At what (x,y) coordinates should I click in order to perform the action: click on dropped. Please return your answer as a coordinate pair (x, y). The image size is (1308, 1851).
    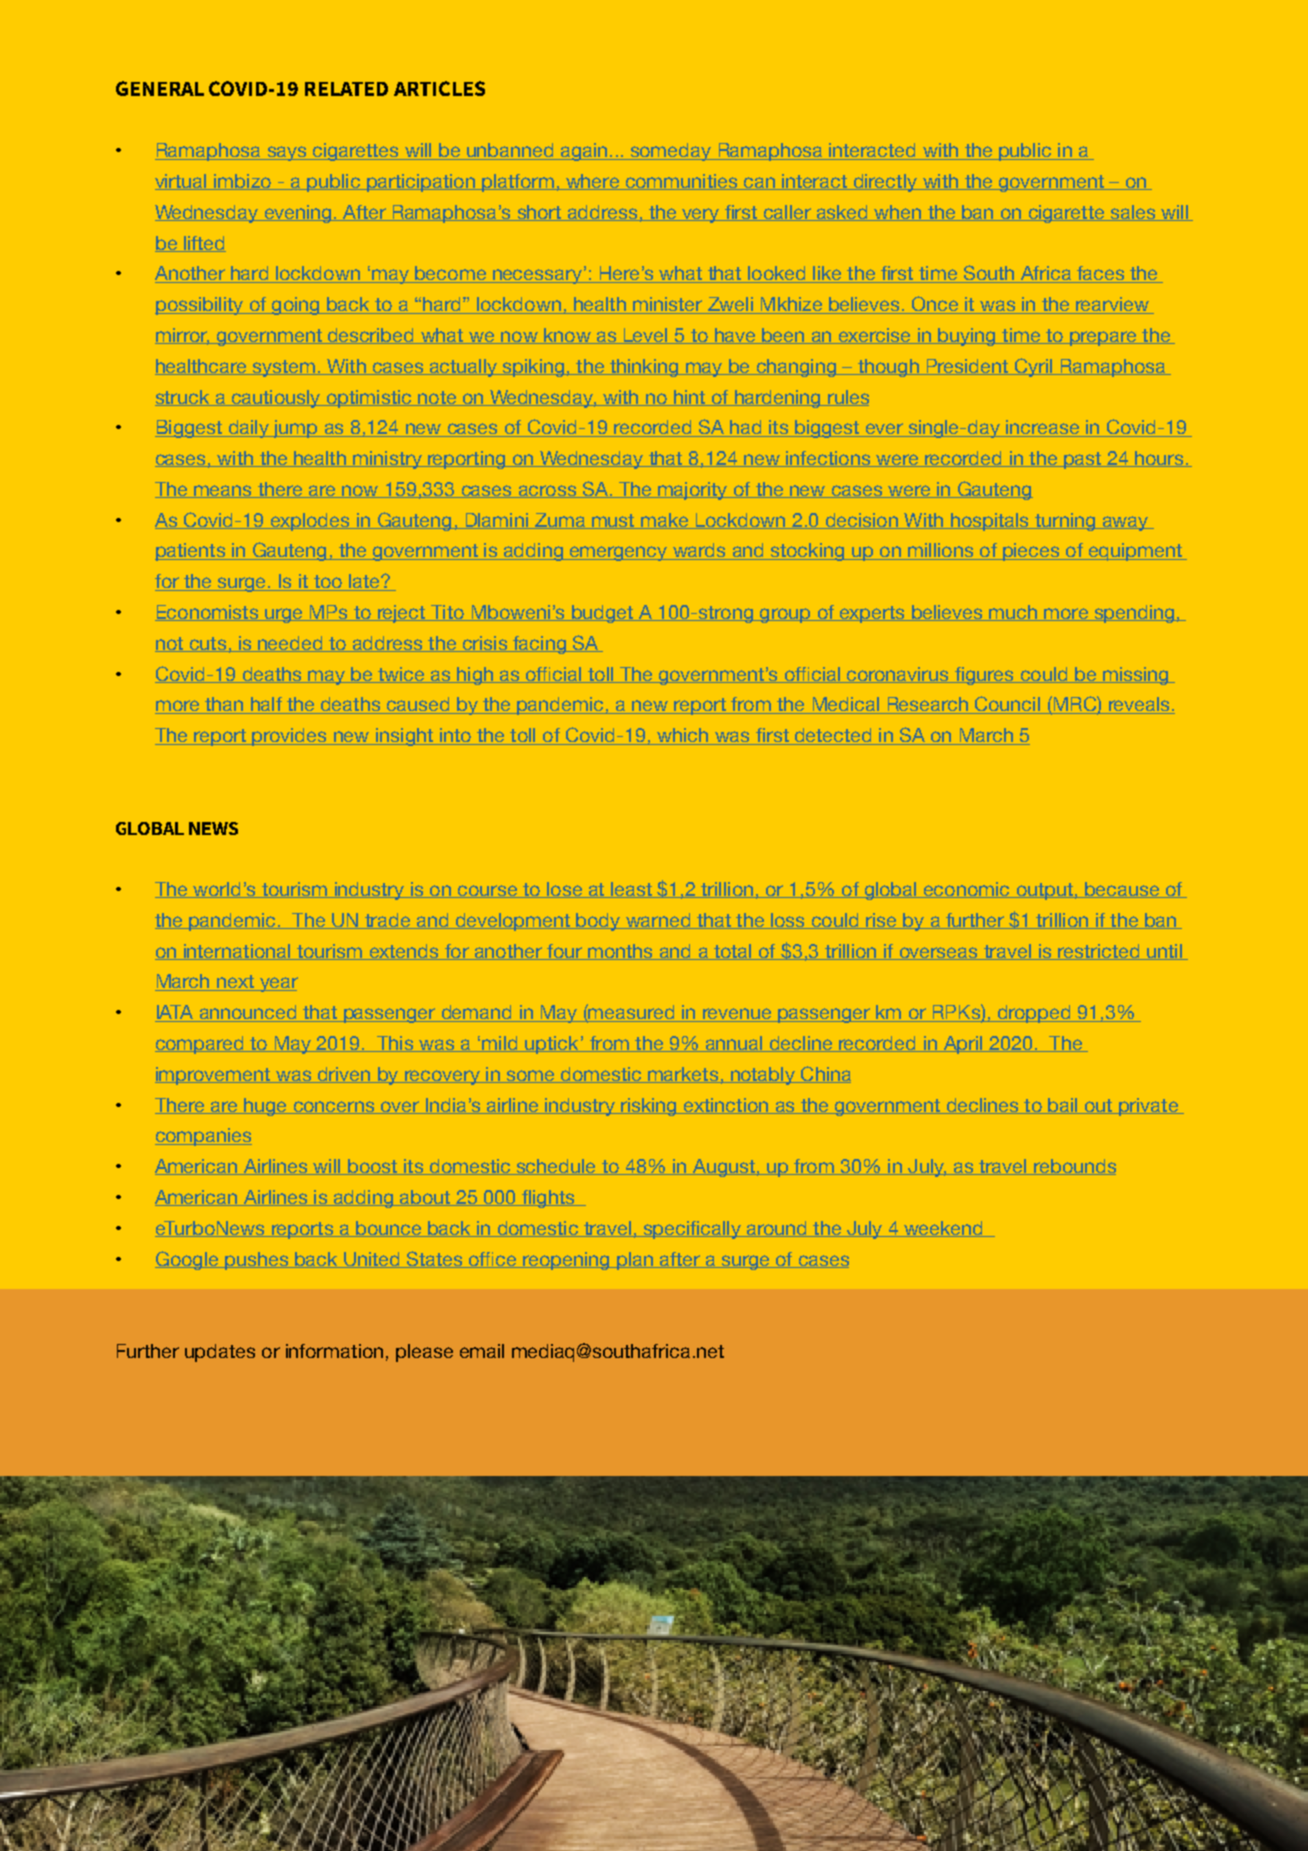
    Looking at the image, I should click on (1034, 1014).
